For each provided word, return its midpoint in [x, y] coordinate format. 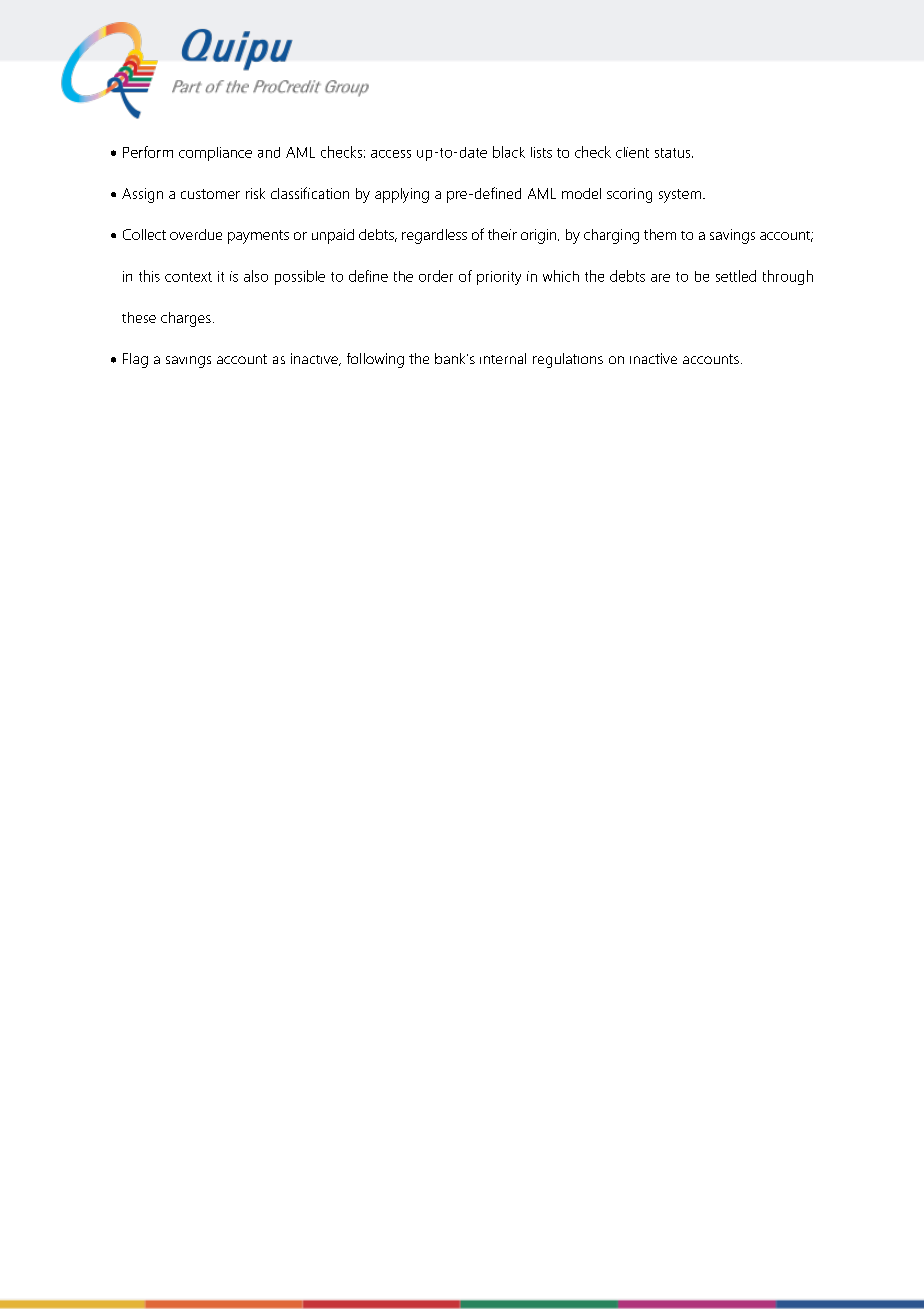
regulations [568, 360]
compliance [215, 154]
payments [258, 237]
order [436, 276]
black [509, 152]
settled [736, 276]
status [674, 153]
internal [503, 358]
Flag [135, 360]
